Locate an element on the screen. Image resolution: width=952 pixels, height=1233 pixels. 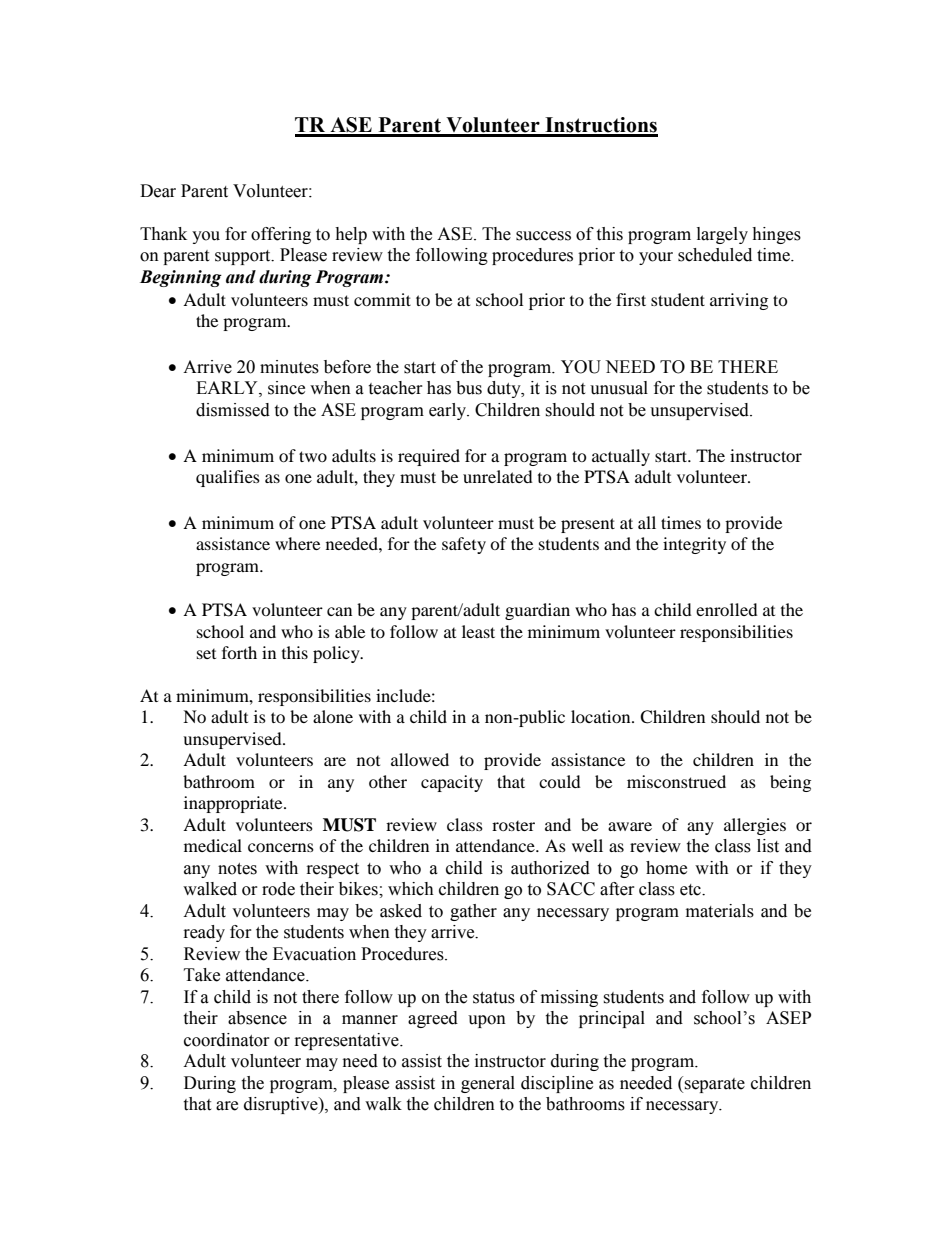
unrelated is located at coordinates (498, 476).
